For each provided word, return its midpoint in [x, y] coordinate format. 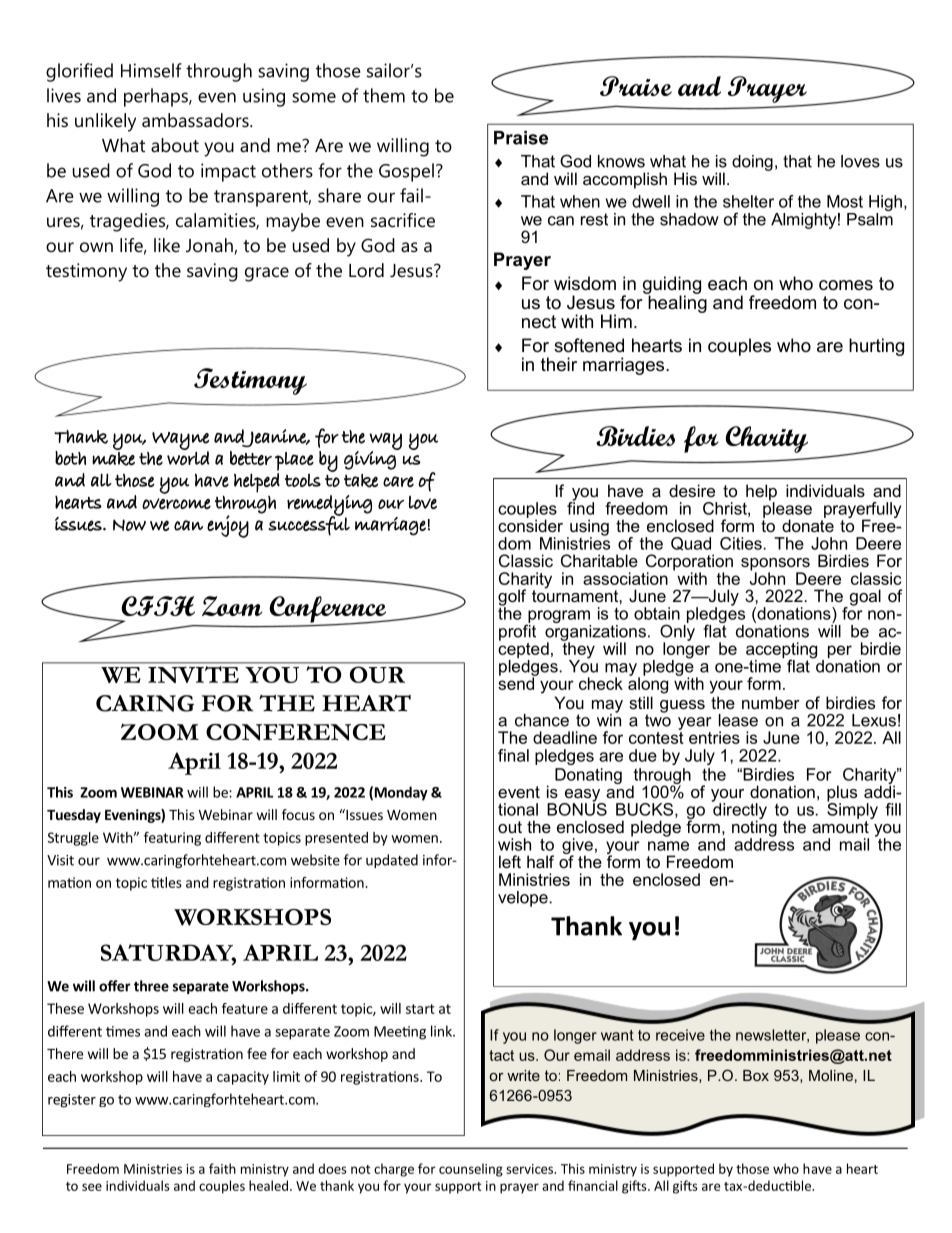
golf [512, 598]
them [384, 95]
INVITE [193, 674]
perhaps [157, 97]
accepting [781, 651]
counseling [471, 1170]
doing [752, 163]
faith [222, 1168]
